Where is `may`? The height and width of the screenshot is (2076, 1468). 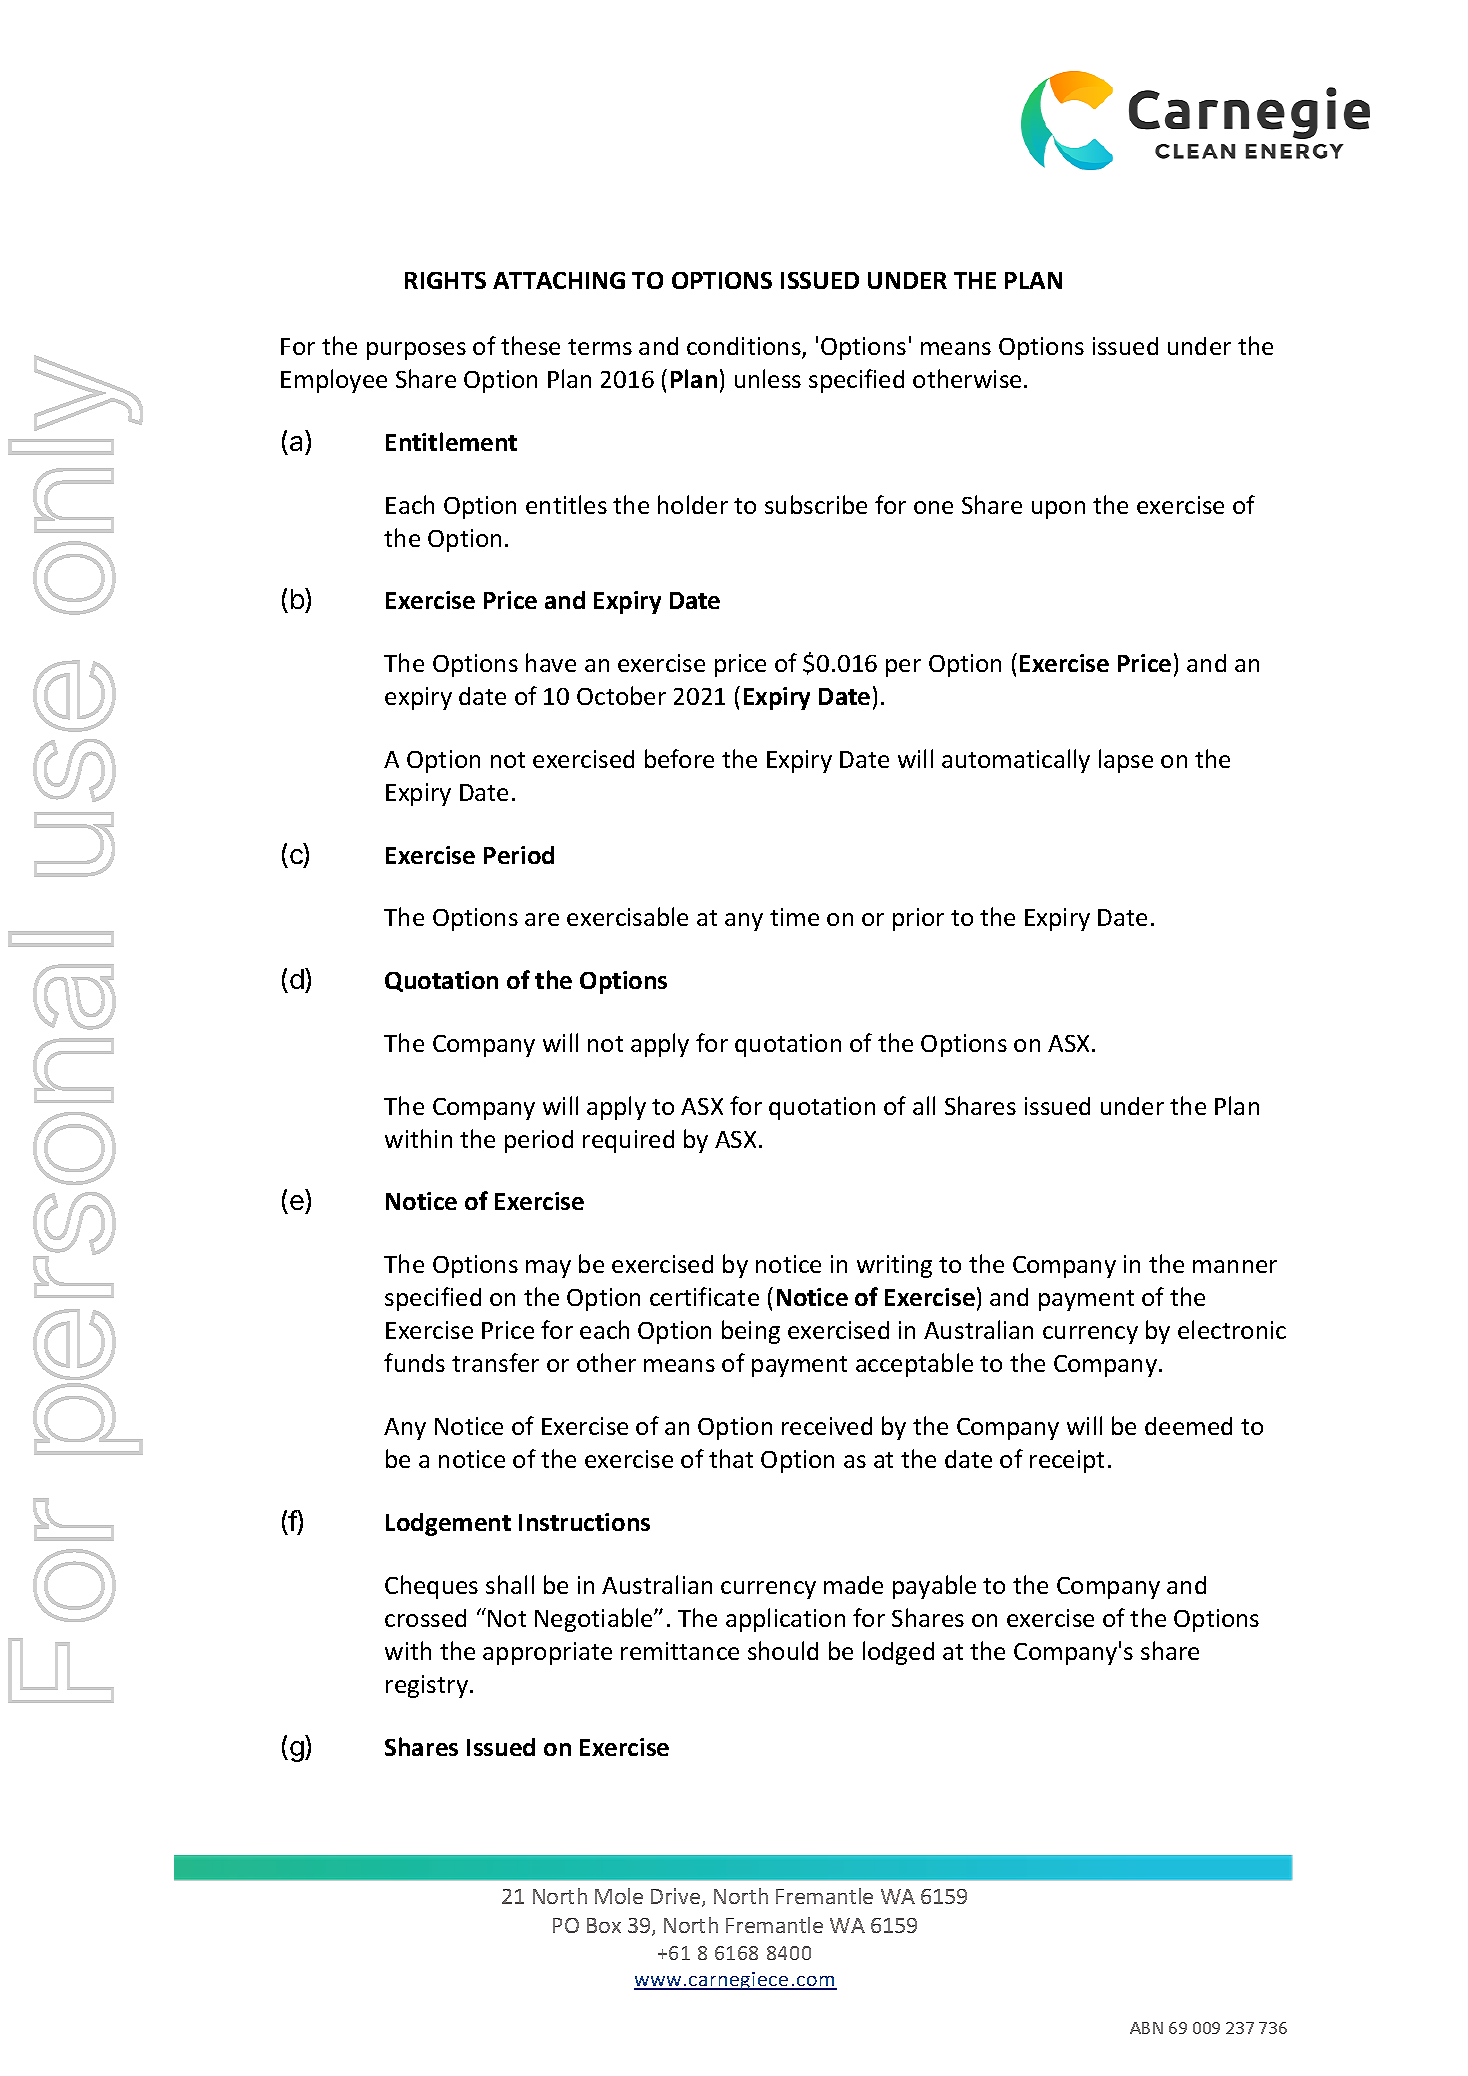 may is located at coordinates (548, 1269).
